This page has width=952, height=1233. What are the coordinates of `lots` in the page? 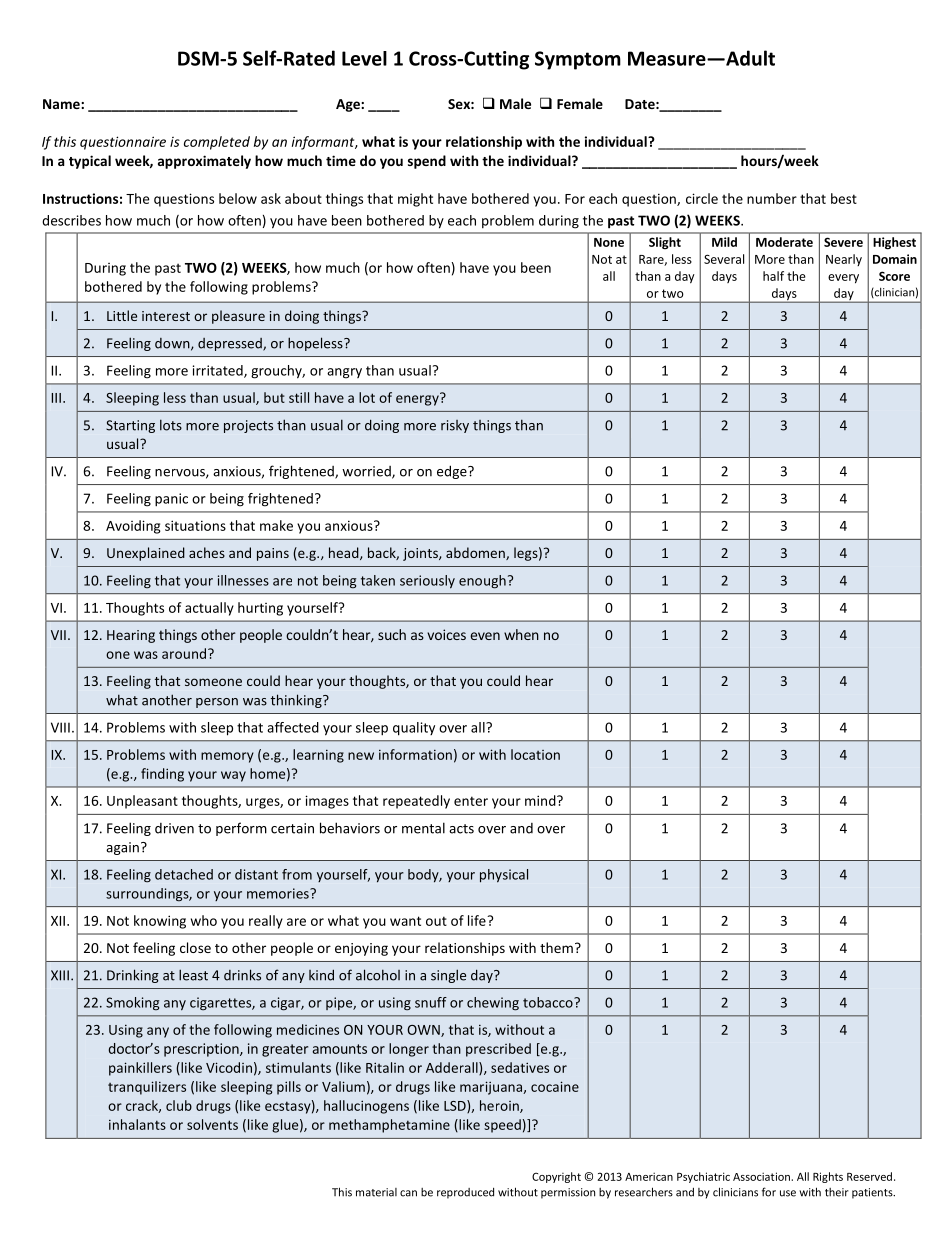 It's located at (171, 425).
